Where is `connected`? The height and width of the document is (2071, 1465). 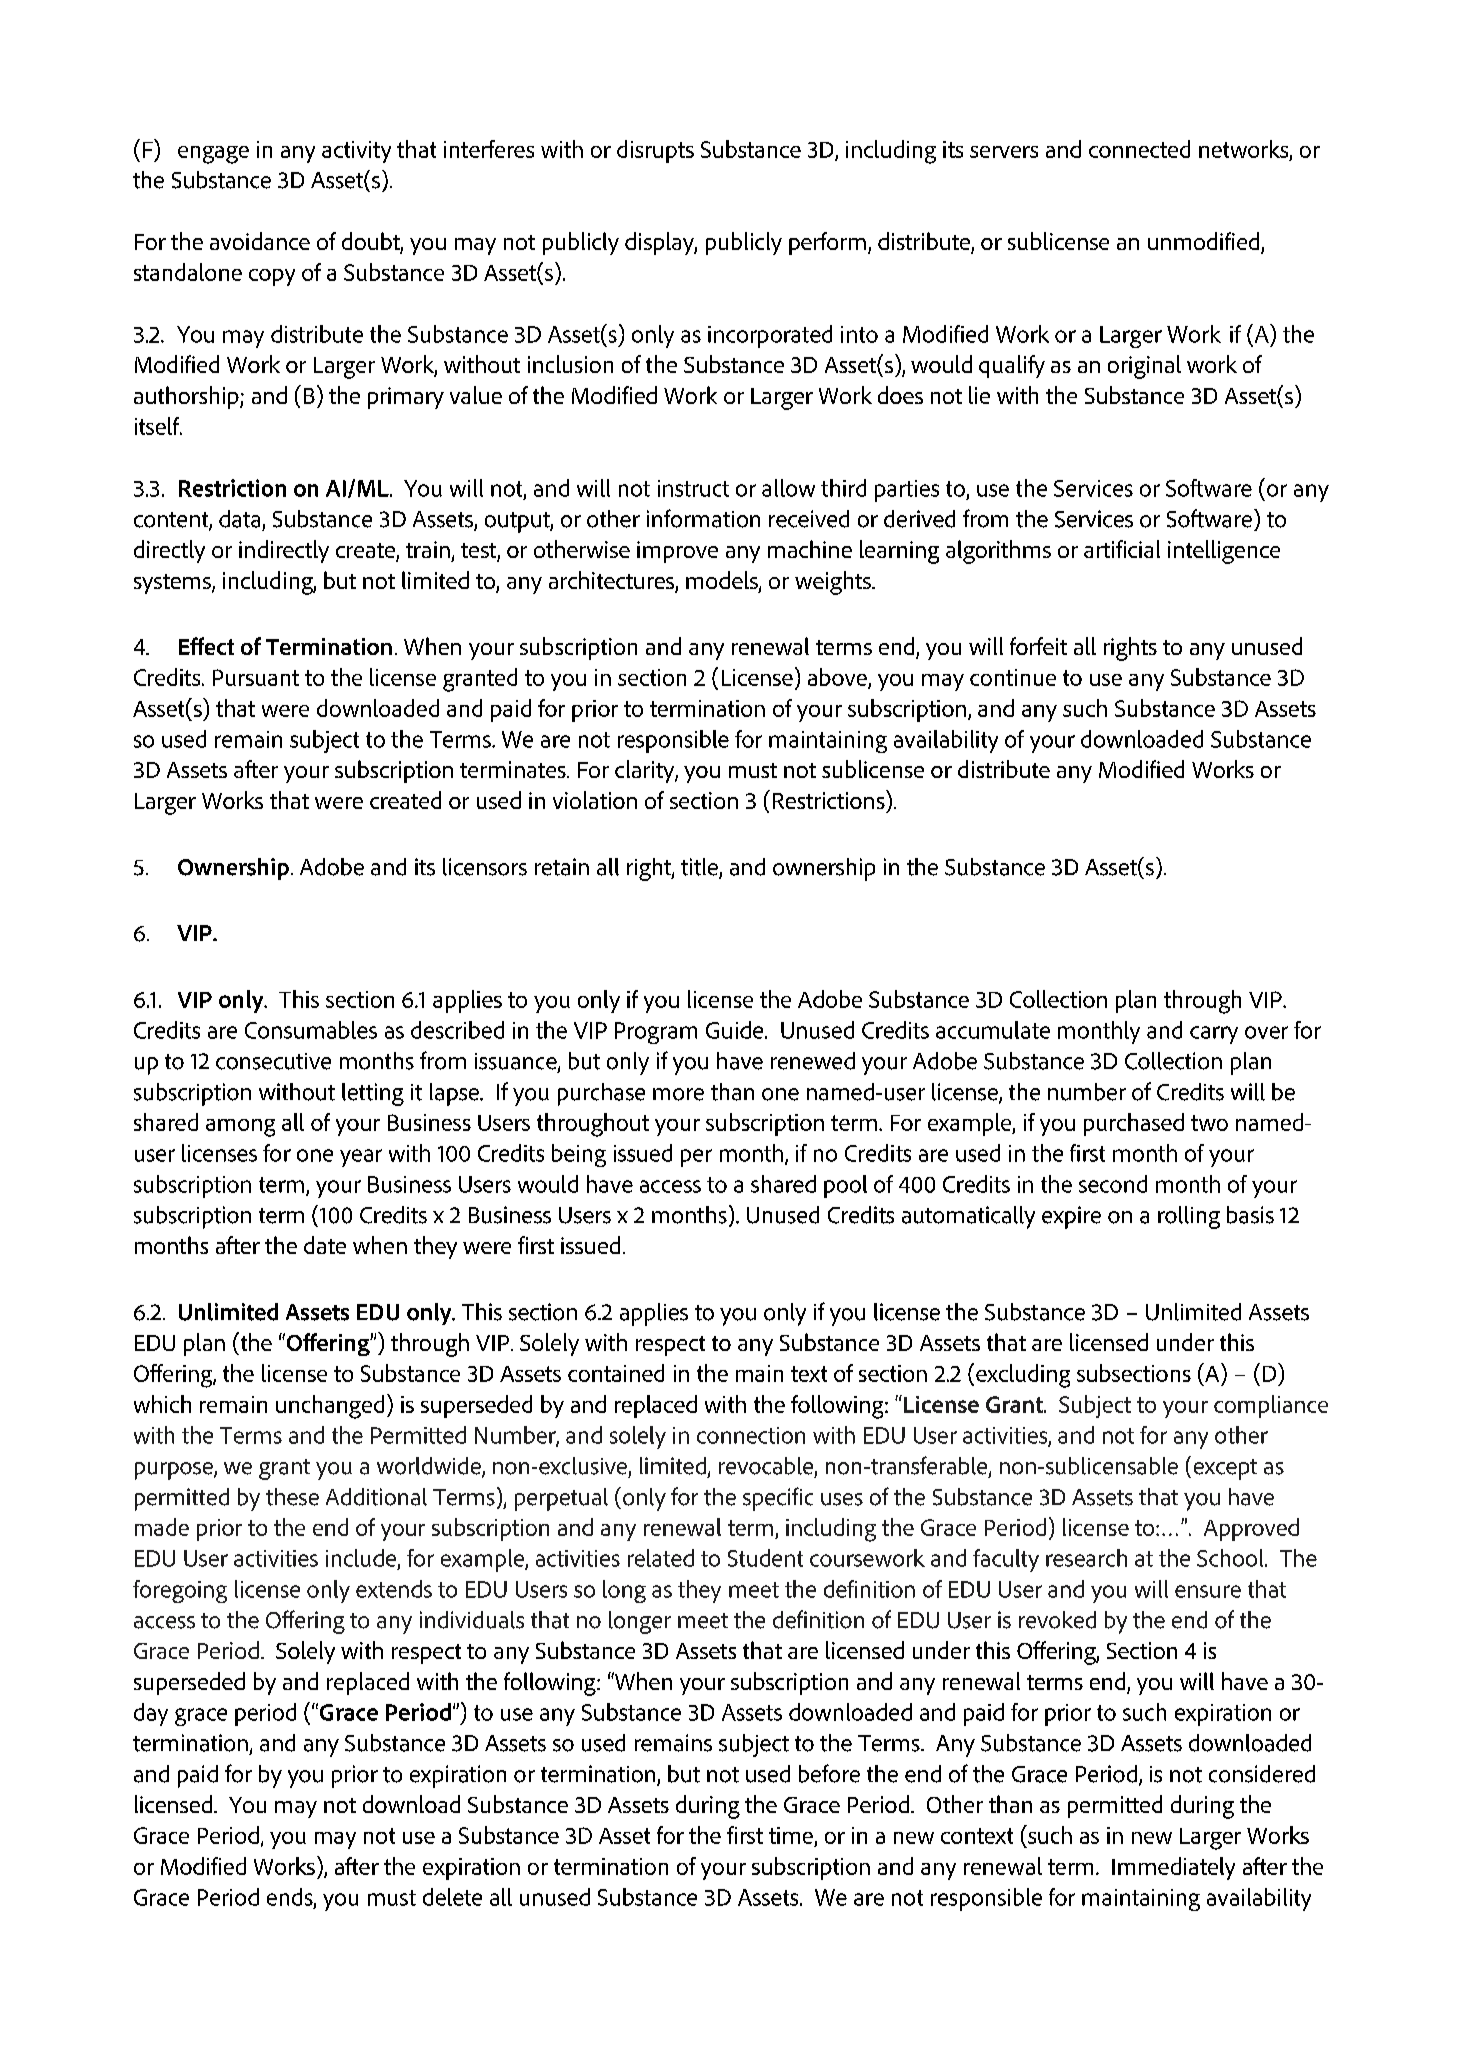
connected is located at coordinates (1139, 149).
